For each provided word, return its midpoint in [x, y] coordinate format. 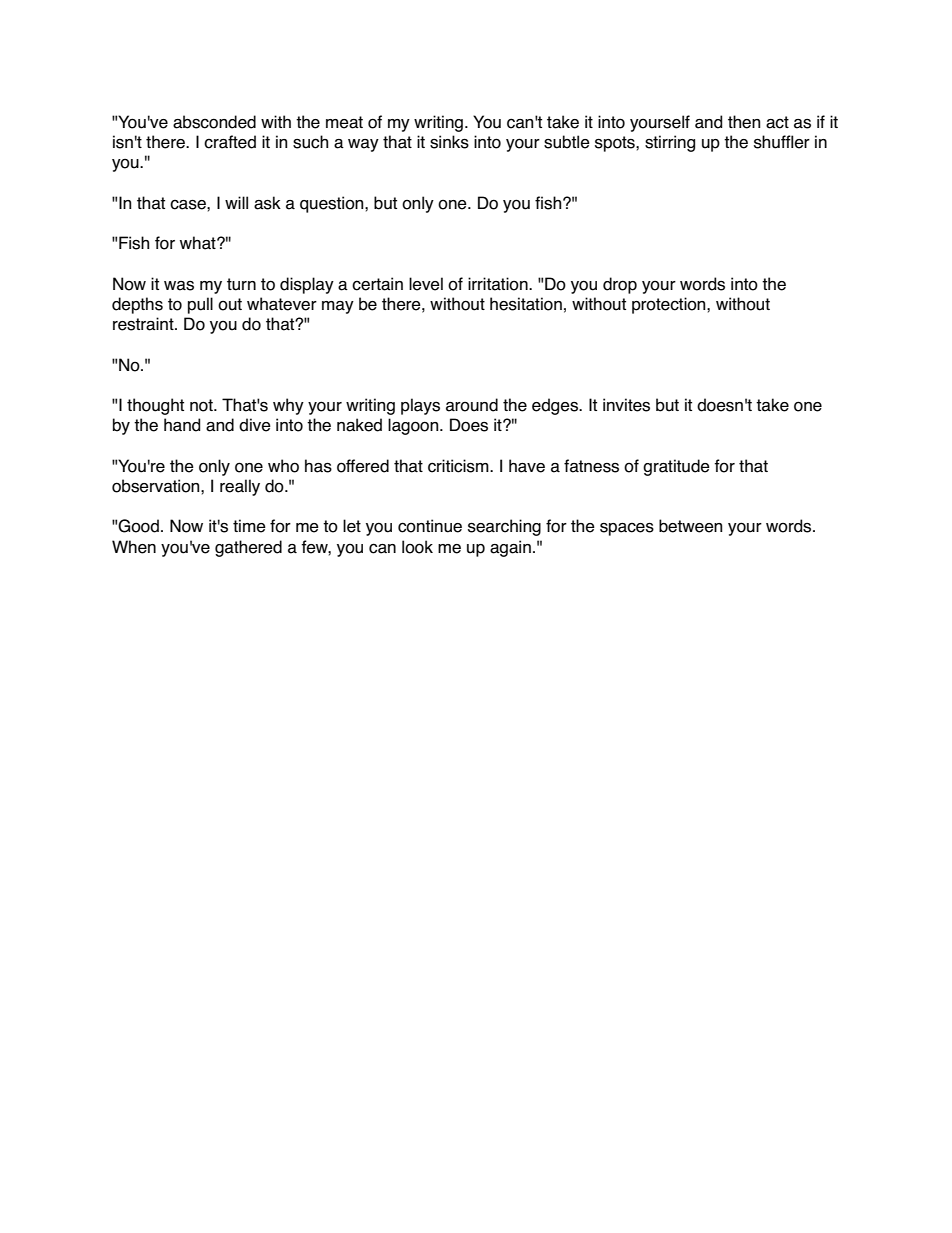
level [426, 284]
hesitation [526, 304]
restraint [144, 324]
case [189, 204]
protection [670, 305]
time [249, 526]
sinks [449, 142]
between [690, 526]
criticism [459, 466]
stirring [670, 143]
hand [182, 425]
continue [430, 526]
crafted [230, 142]
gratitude [676, 467]
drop [620, 285]
